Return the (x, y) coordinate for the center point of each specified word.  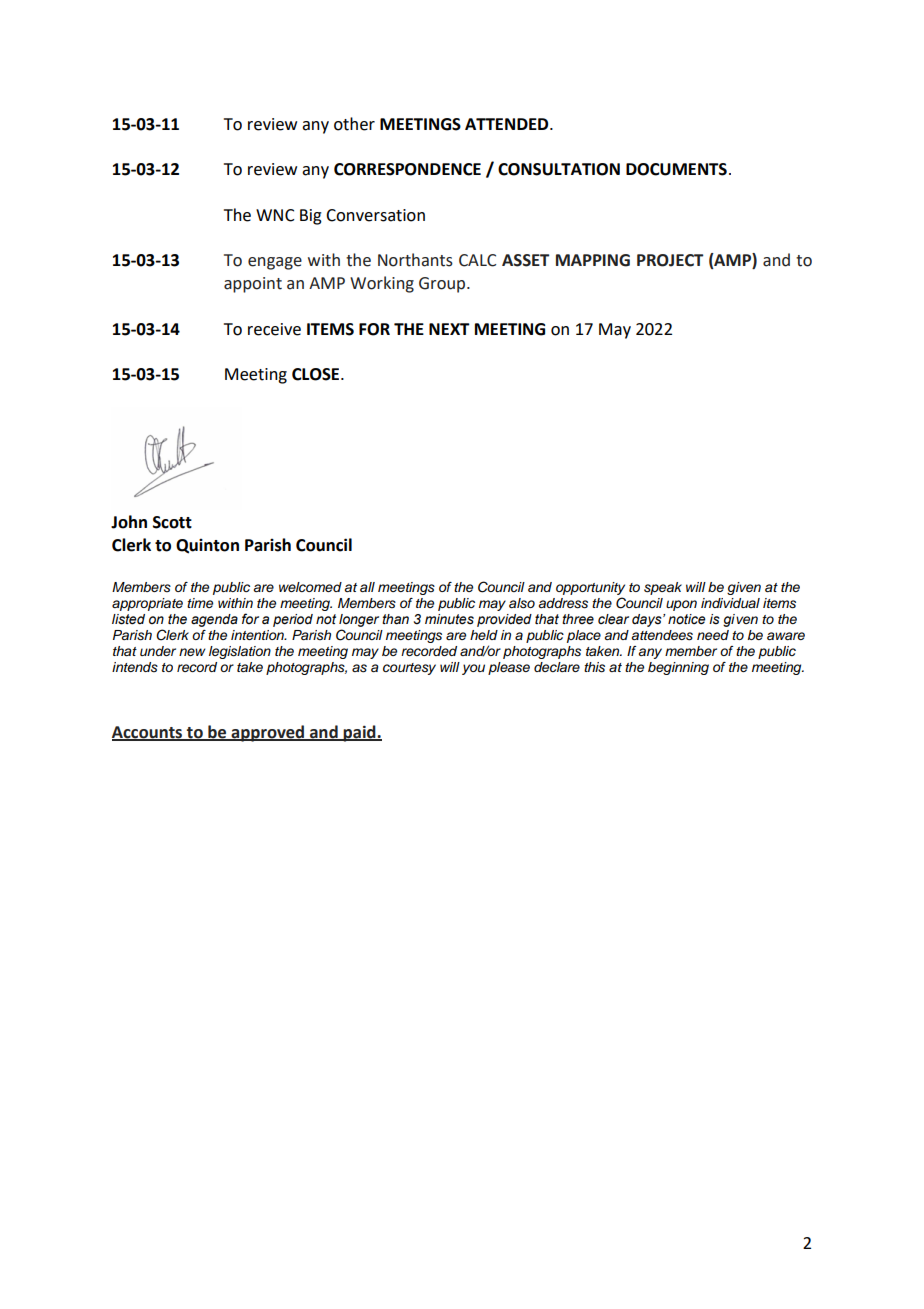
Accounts (148, 733)
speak (663, 588)
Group (443, 285)
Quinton (207, 546)
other (354, 124)
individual (730, 603)
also (522, 603)
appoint (253, 285)
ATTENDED (508, 124)
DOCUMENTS (676, 169)
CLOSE (317, 374)
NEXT (449, 329)
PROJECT (670, 260)
